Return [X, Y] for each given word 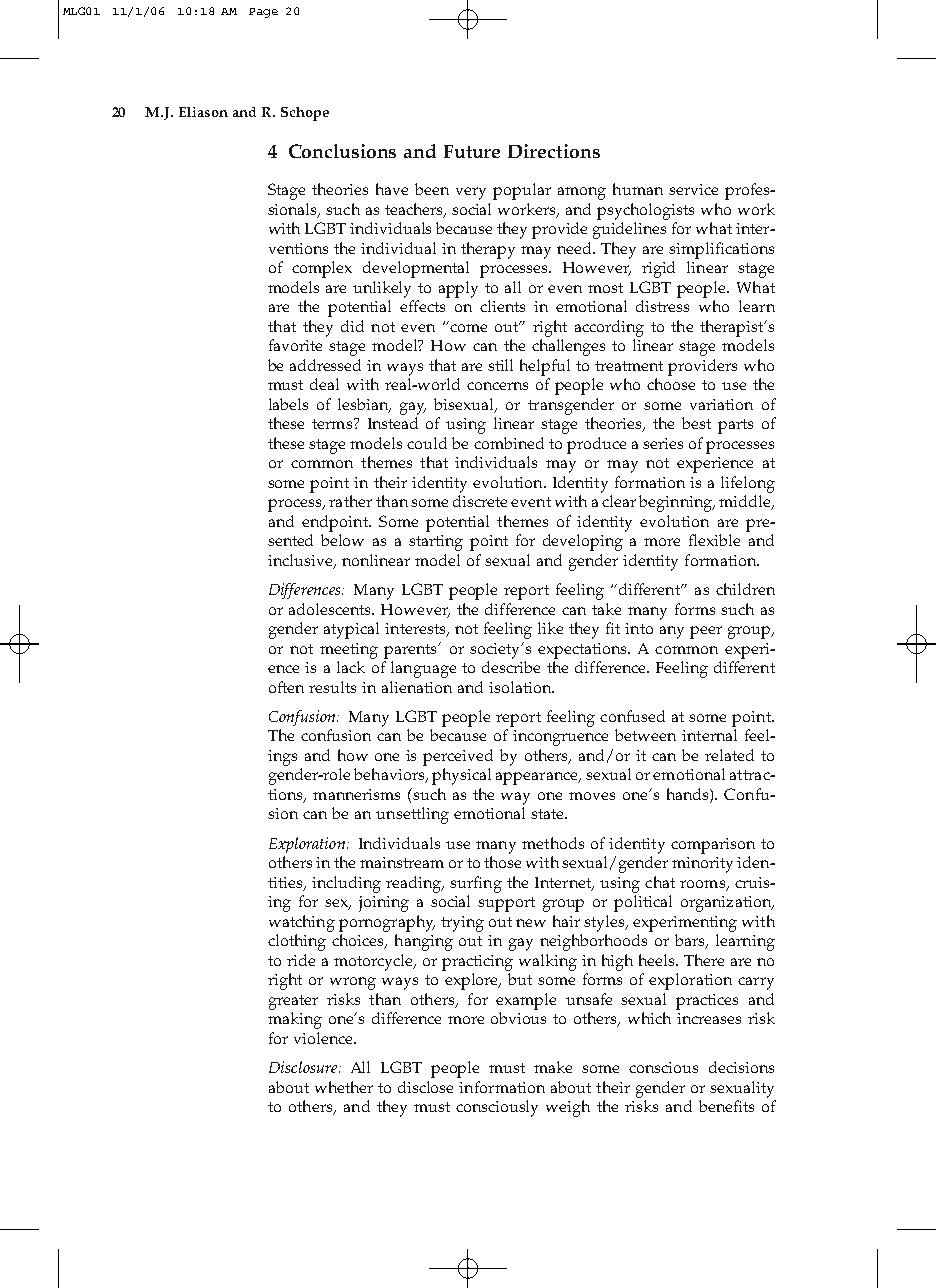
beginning [677, 503]
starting [436, 543]
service [693, 189]
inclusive [301, 561]
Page [263, 13]
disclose [425, 1087]
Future [472, 151]
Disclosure [304, 1067]
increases [709, 1018]
